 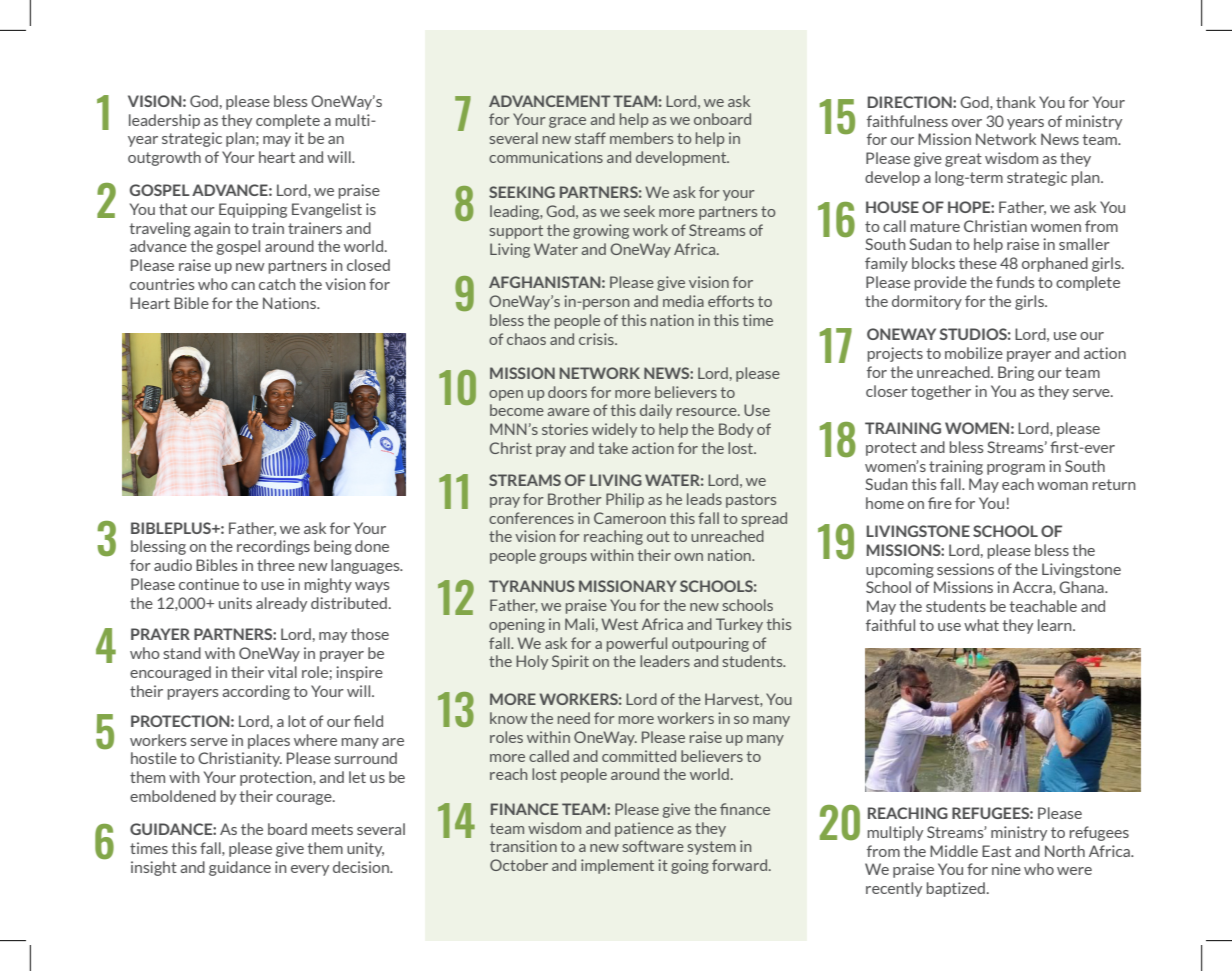 What do you see at coordinates (981, 625) in the screenshot?
I see `what` at bounding box center [981, 625].
